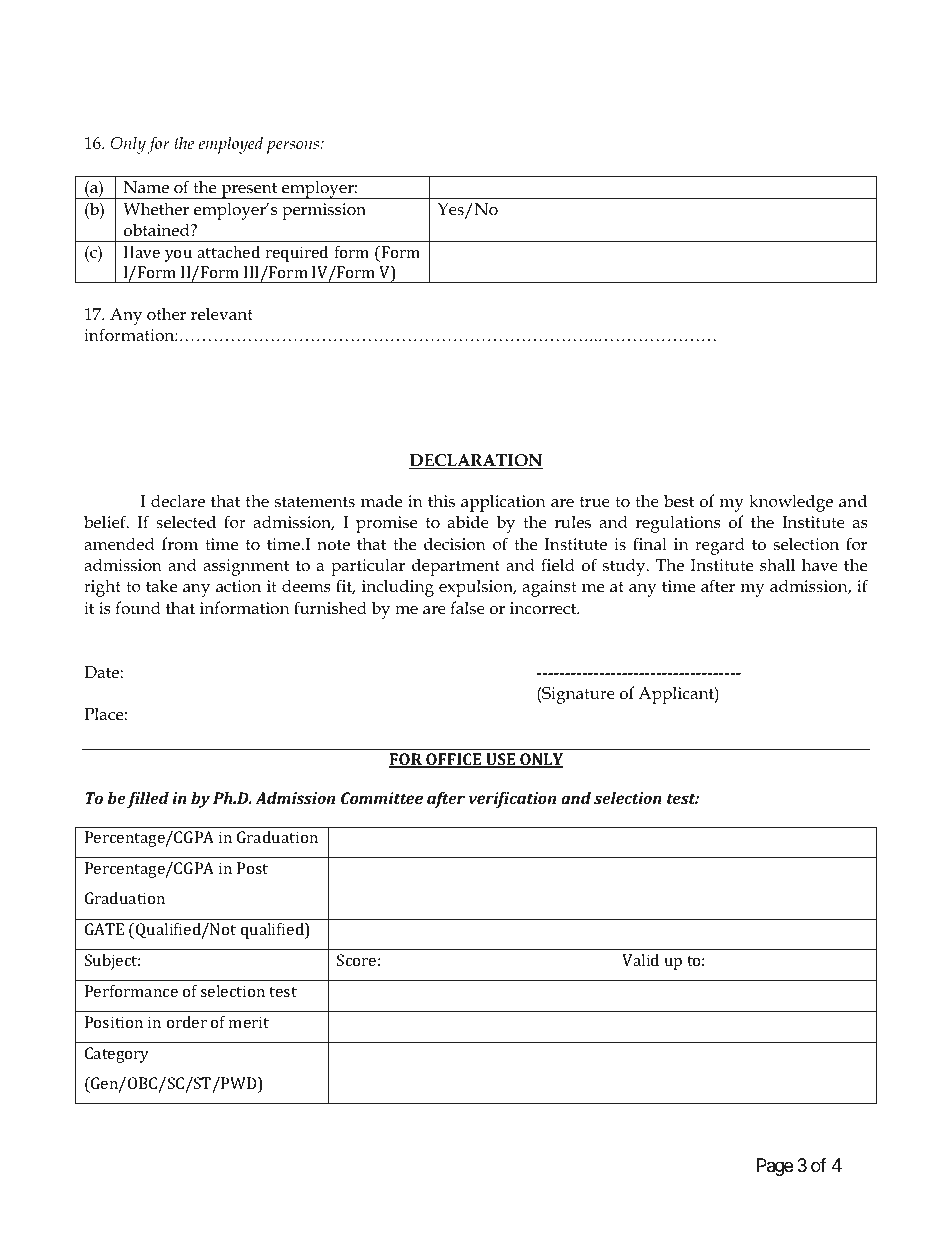  What do you see at coordinates (775, 1167) in the screenshot?
I see `Page` at bounding box center [775, 1167].
